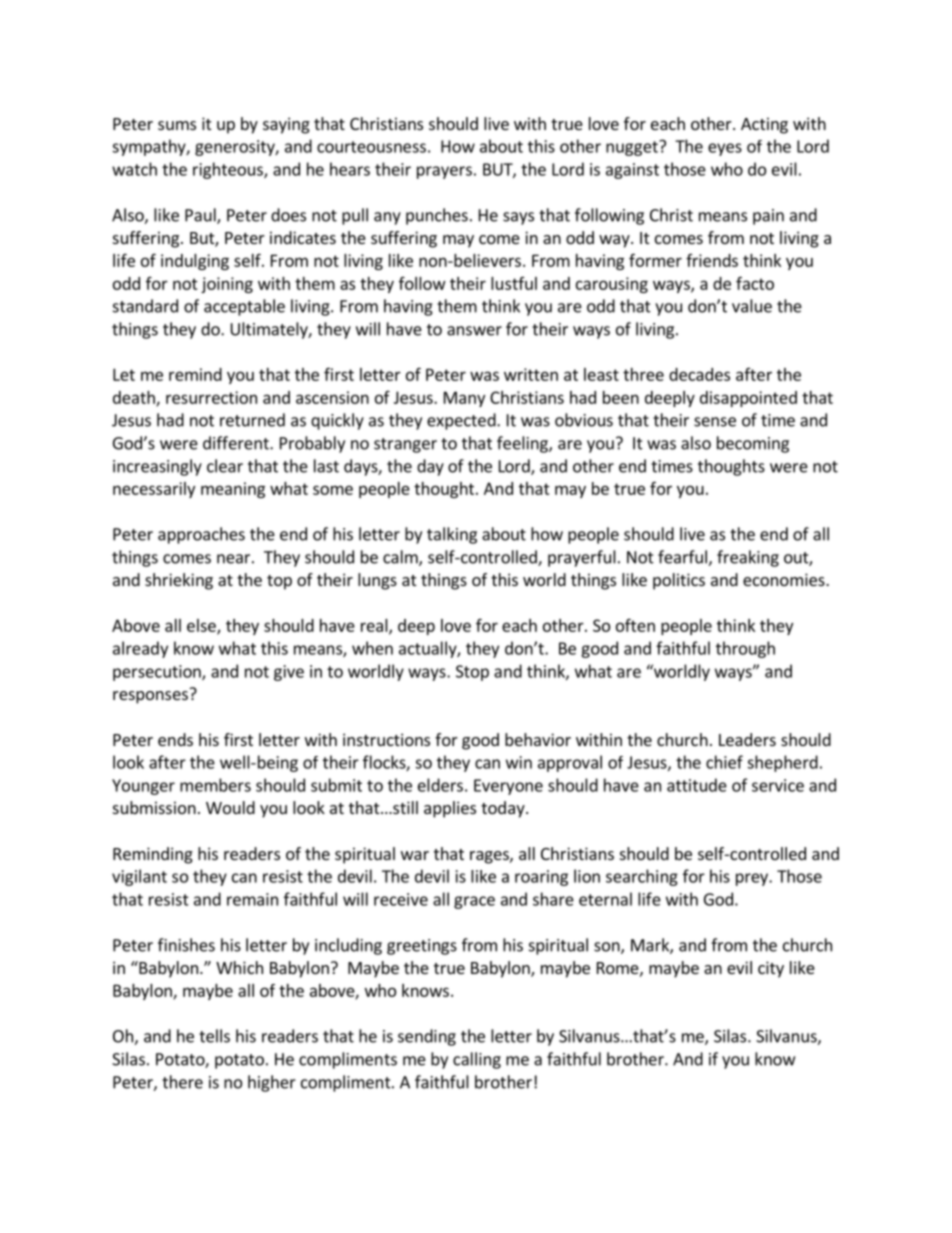 This screenshot has width=952, height=1233. What do you see at coordinates (477, 1060) in the screenshot?
I see `calling` at bounding box center [477, 1060].
